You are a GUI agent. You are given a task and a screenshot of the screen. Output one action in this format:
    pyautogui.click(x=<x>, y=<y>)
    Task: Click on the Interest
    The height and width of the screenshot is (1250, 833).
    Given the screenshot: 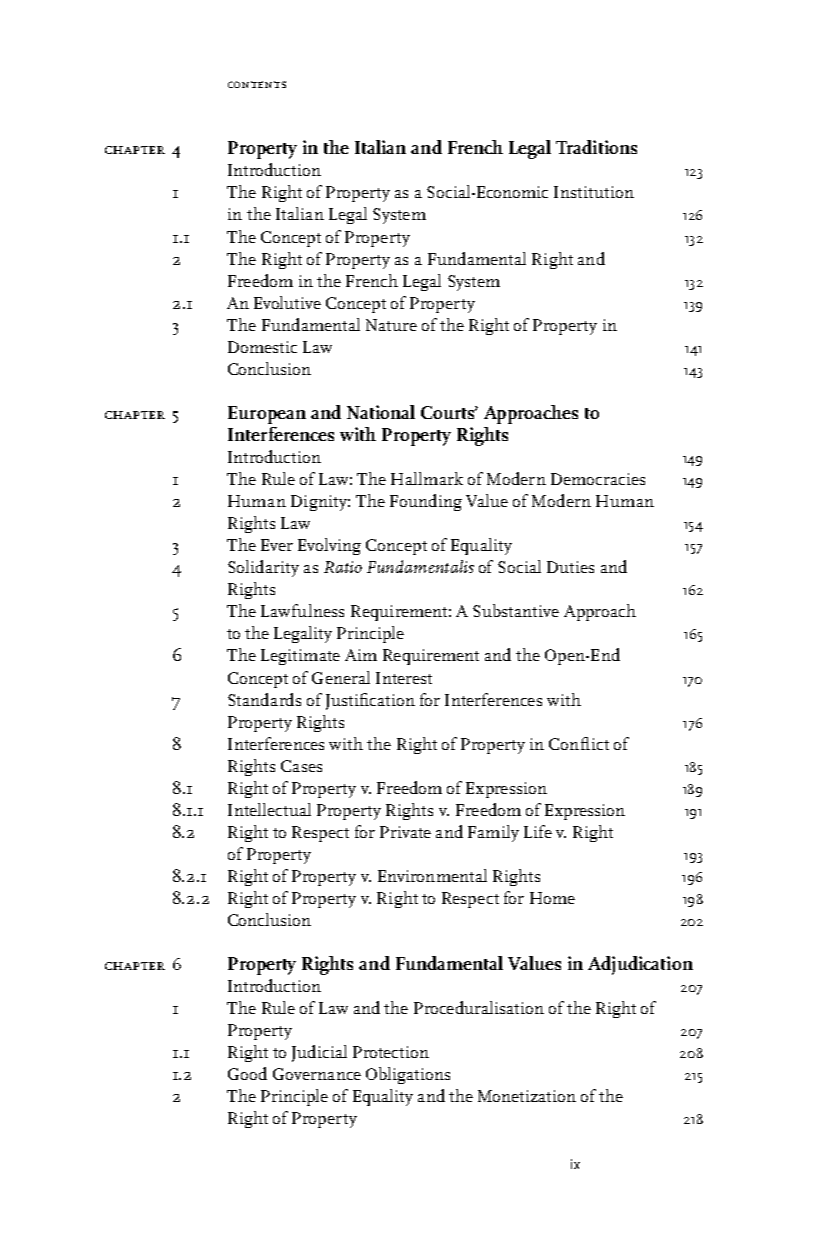 What is the action you would take?
    pyautogui.click(x=404, y=678)
